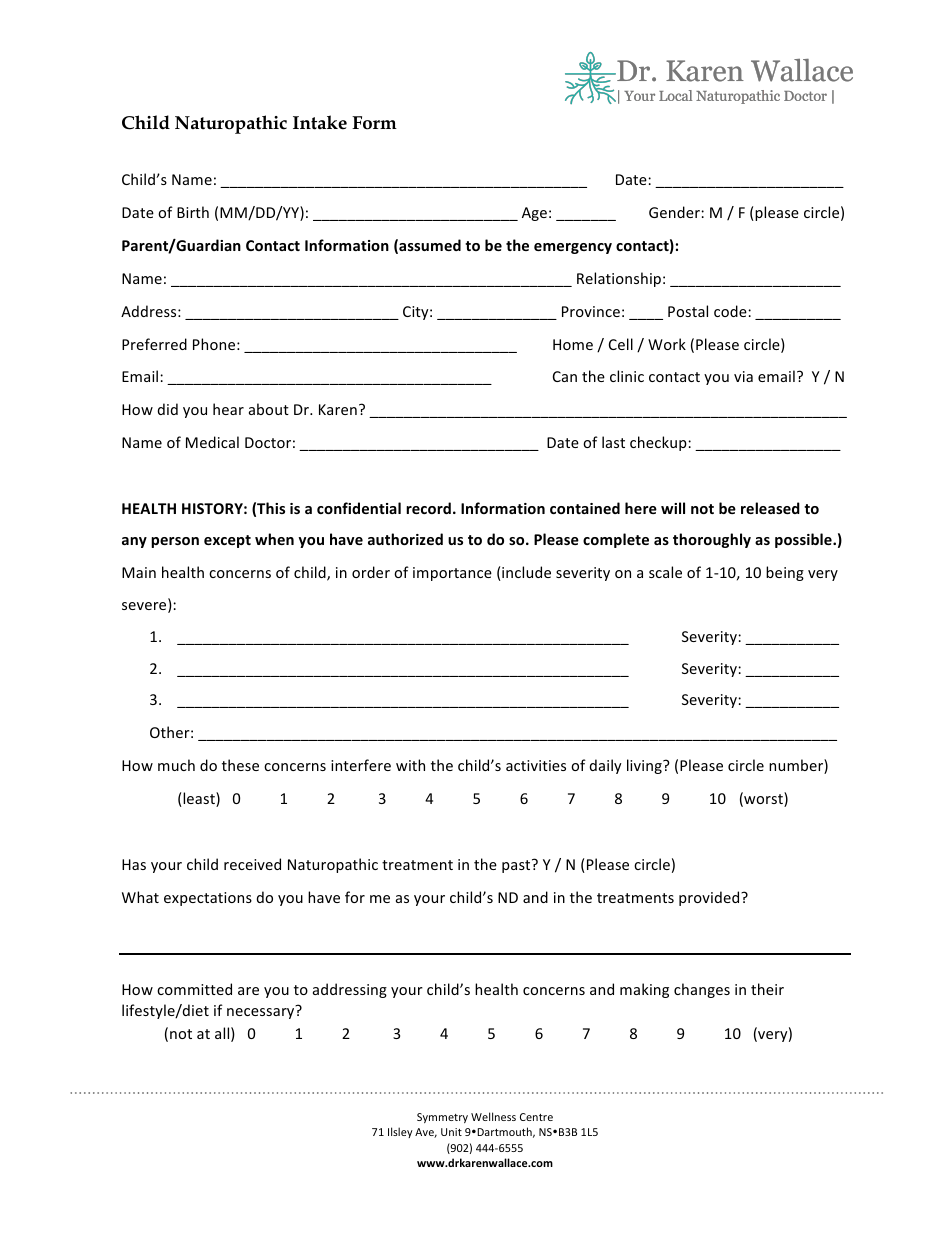 This document has height=1233, width=952. I want to click on necessary, so click(262, 1012).
